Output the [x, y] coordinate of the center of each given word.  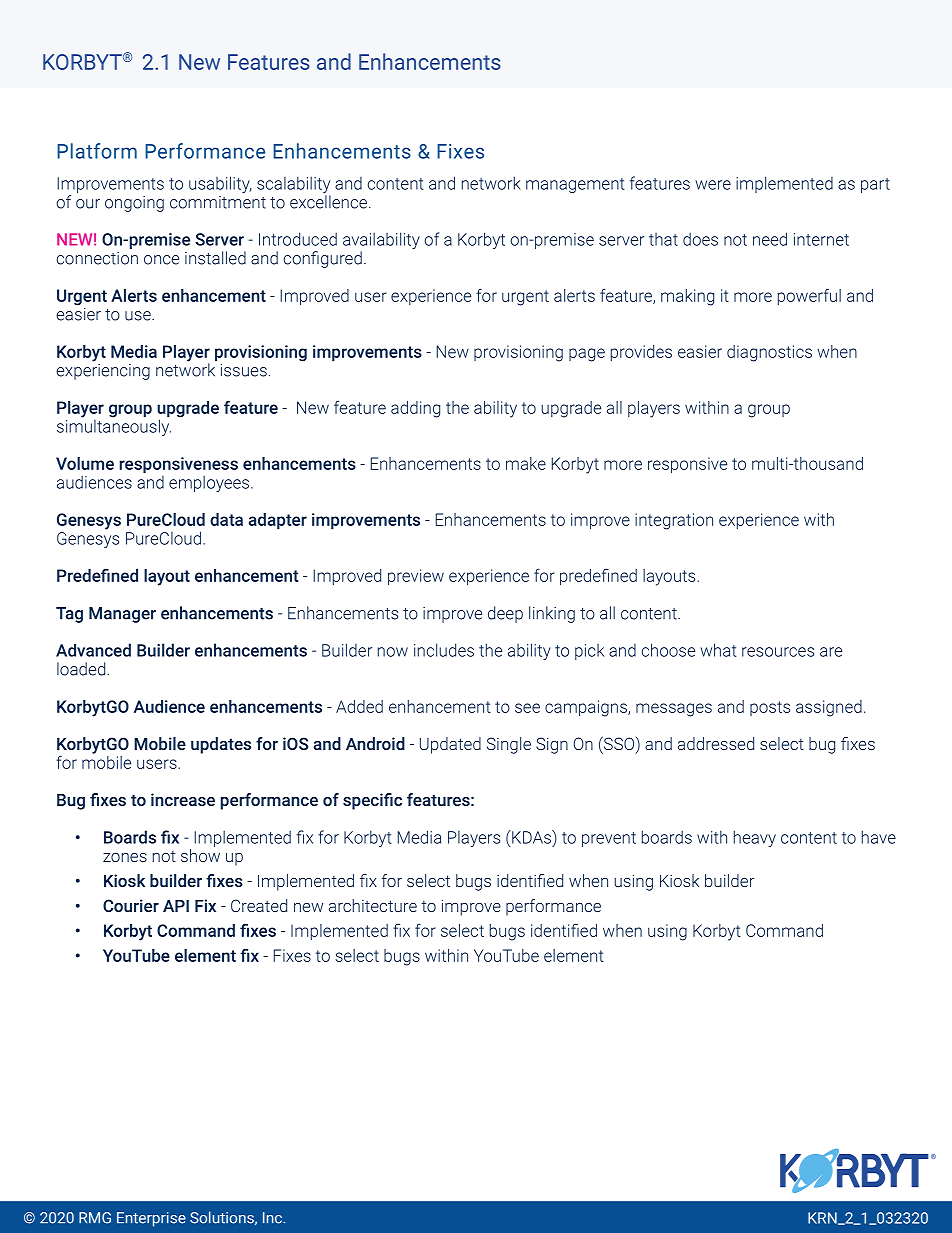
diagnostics [769, 353]
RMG [95, 1218]
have [879, 837]
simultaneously [114, 426]
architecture [373, 905]
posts [770, 708]
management [575, 185]
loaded [81, 669]
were [713, 185]
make [526, 463]
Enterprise [151, 1219]
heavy [755, 838]
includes [444, 650]
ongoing [134, 204]
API [176, 906]
